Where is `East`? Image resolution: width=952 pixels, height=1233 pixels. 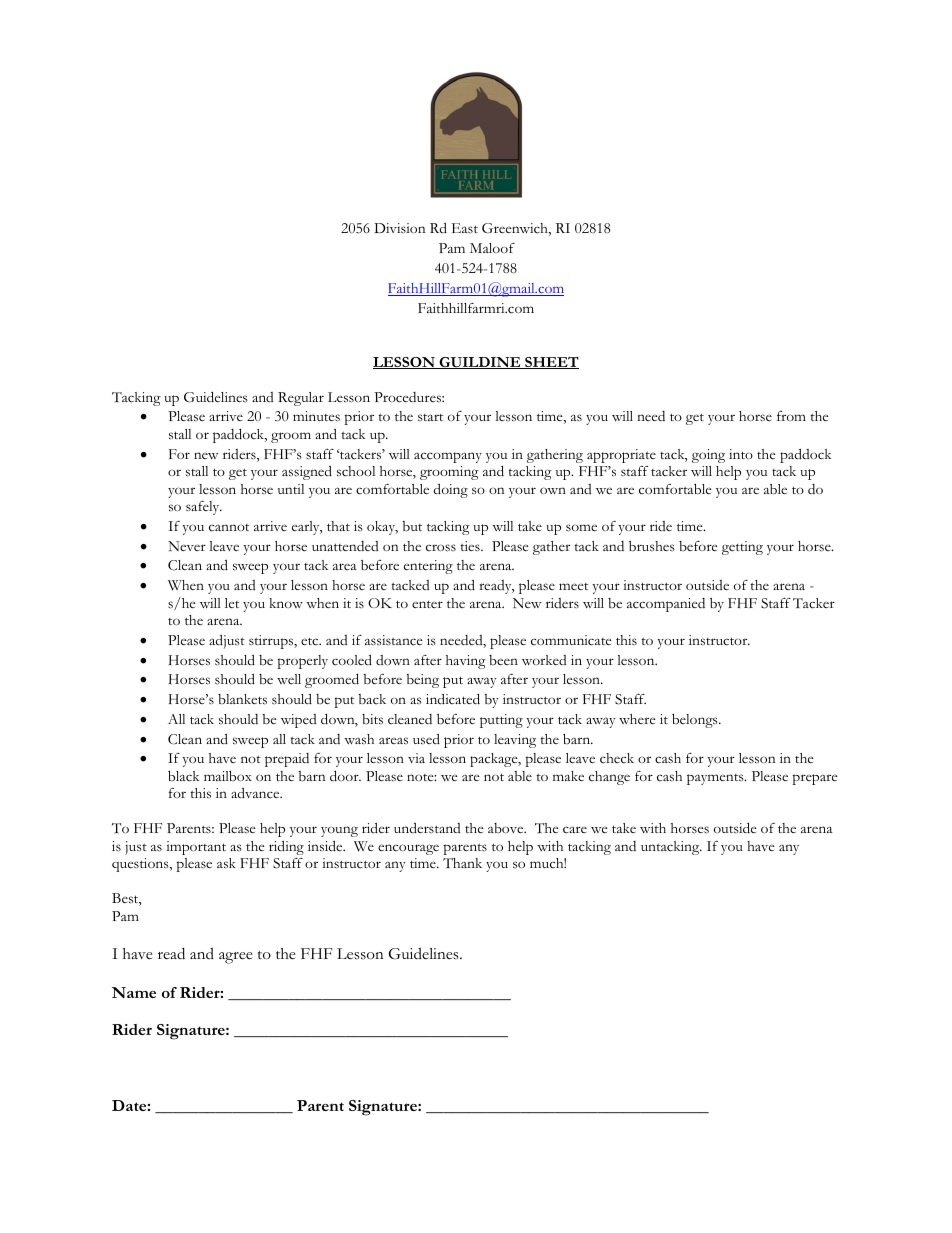 East is located at coordinates (465, 228).
